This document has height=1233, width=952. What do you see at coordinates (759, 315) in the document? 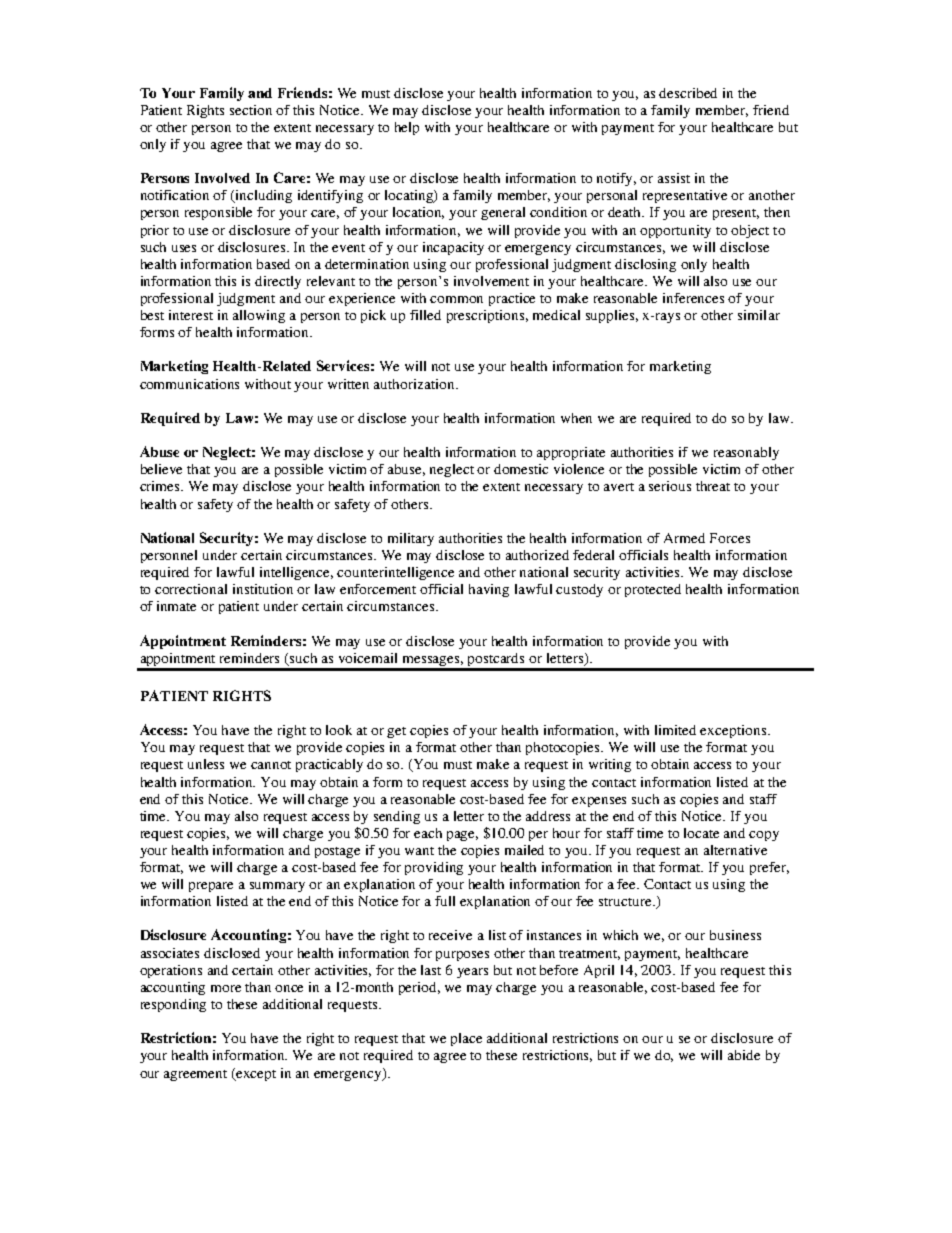
I see `similar` at bounding box center [759, 315].
